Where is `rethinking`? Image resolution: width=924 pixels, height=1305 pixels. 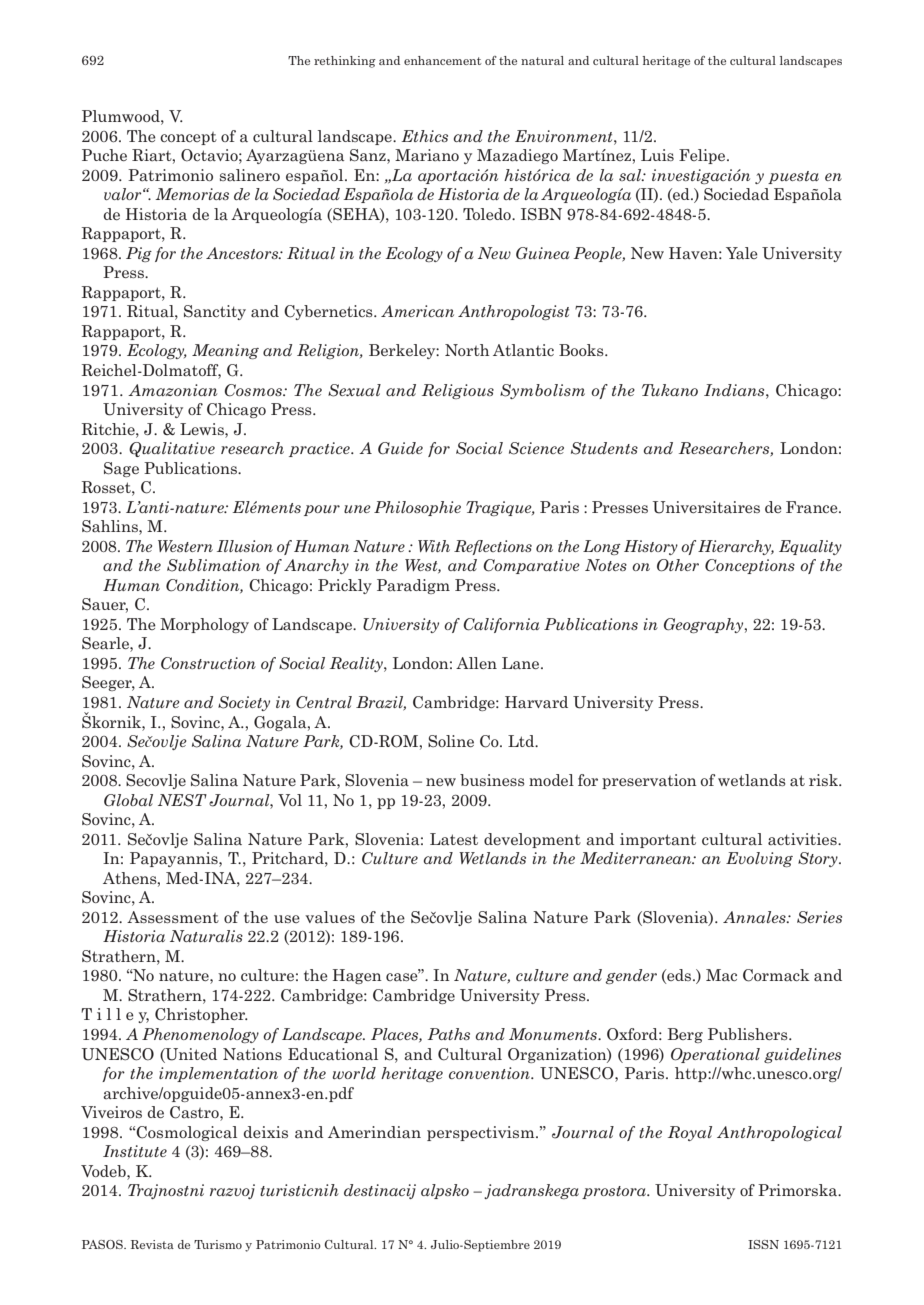
rethinking is located at coordinates (345, 62).
